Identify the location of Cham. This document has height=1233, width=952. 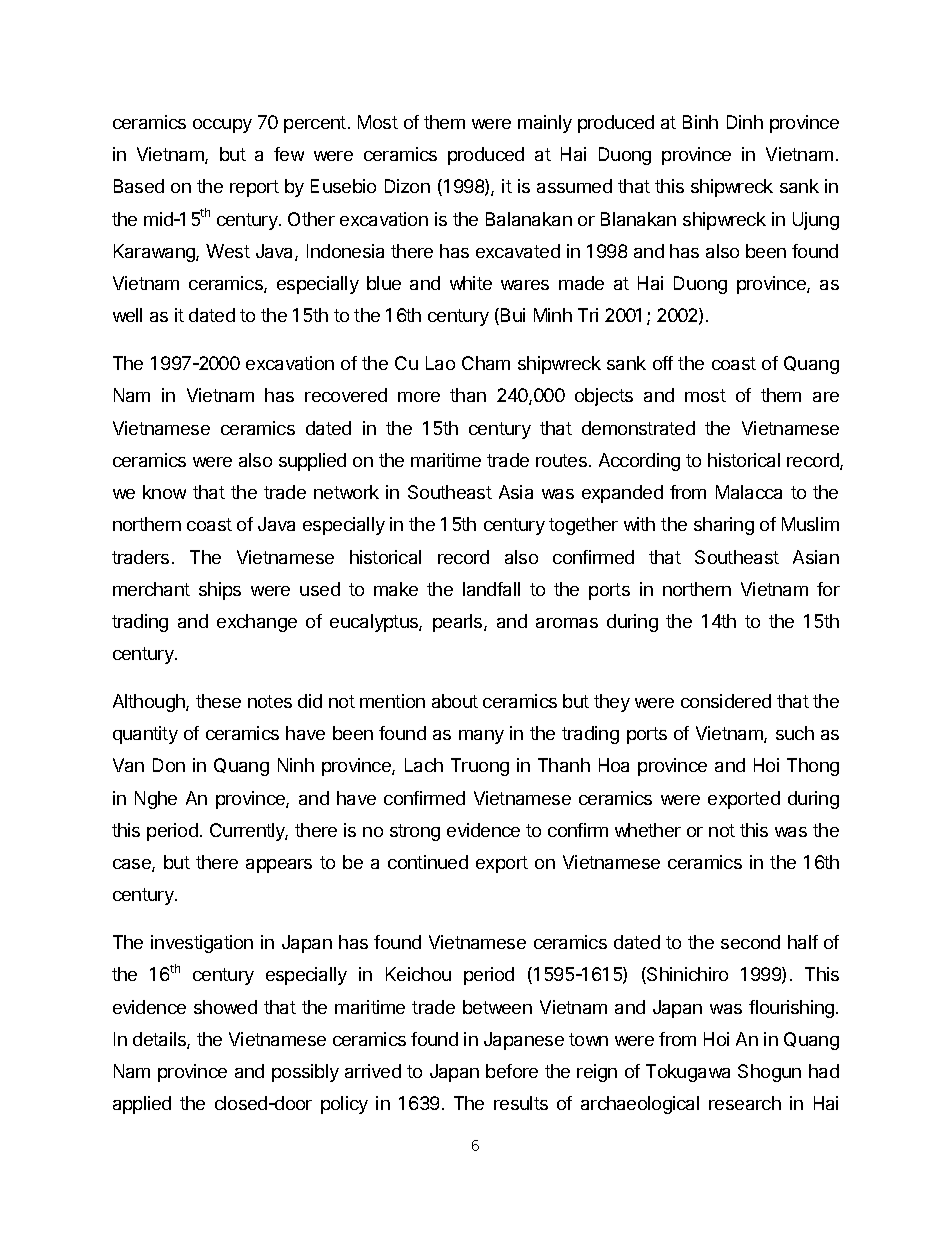
(486, 363).
